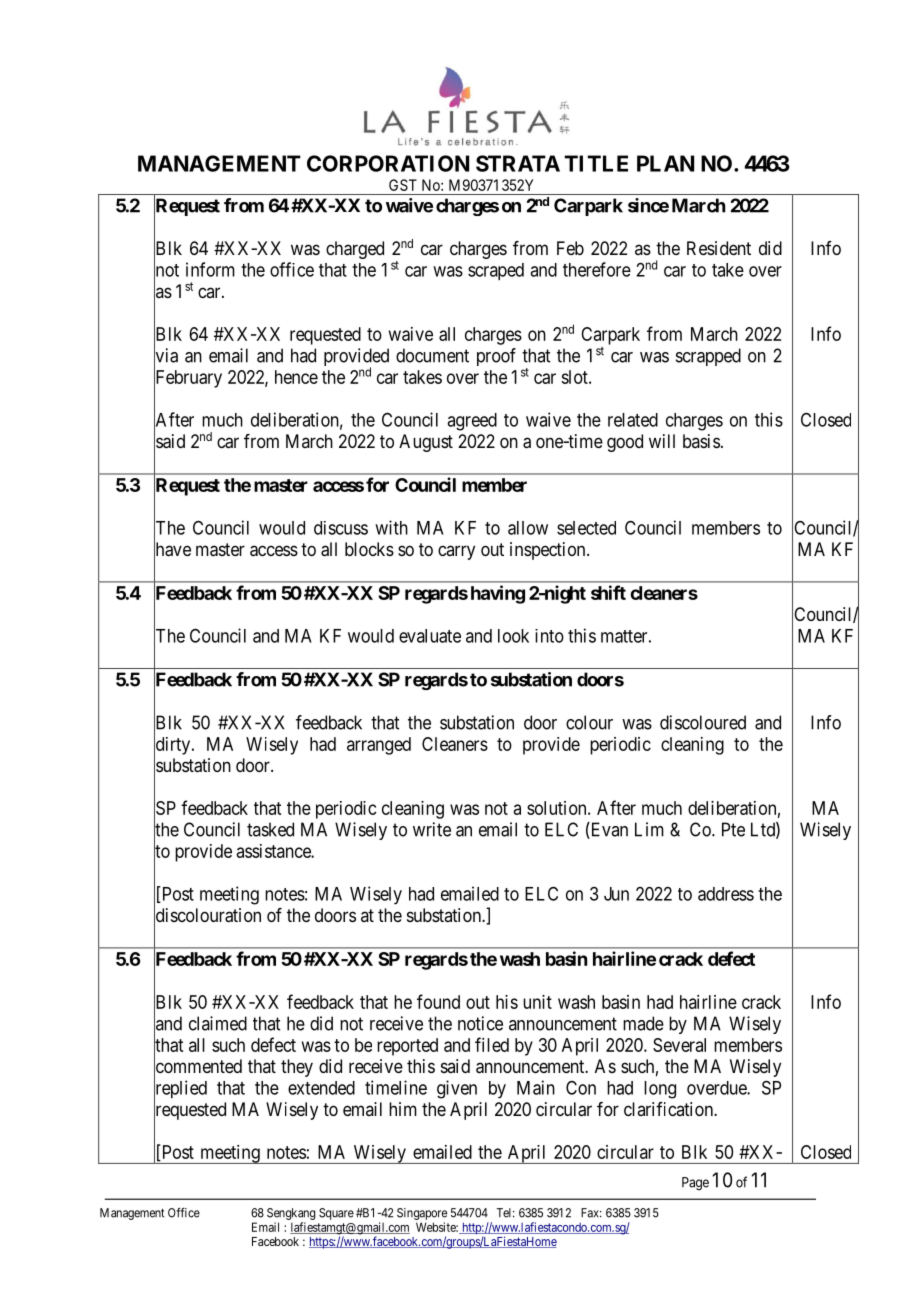  Describe the element at coordinates (586, 528) in the screenshot. I see `selected` at that location.
